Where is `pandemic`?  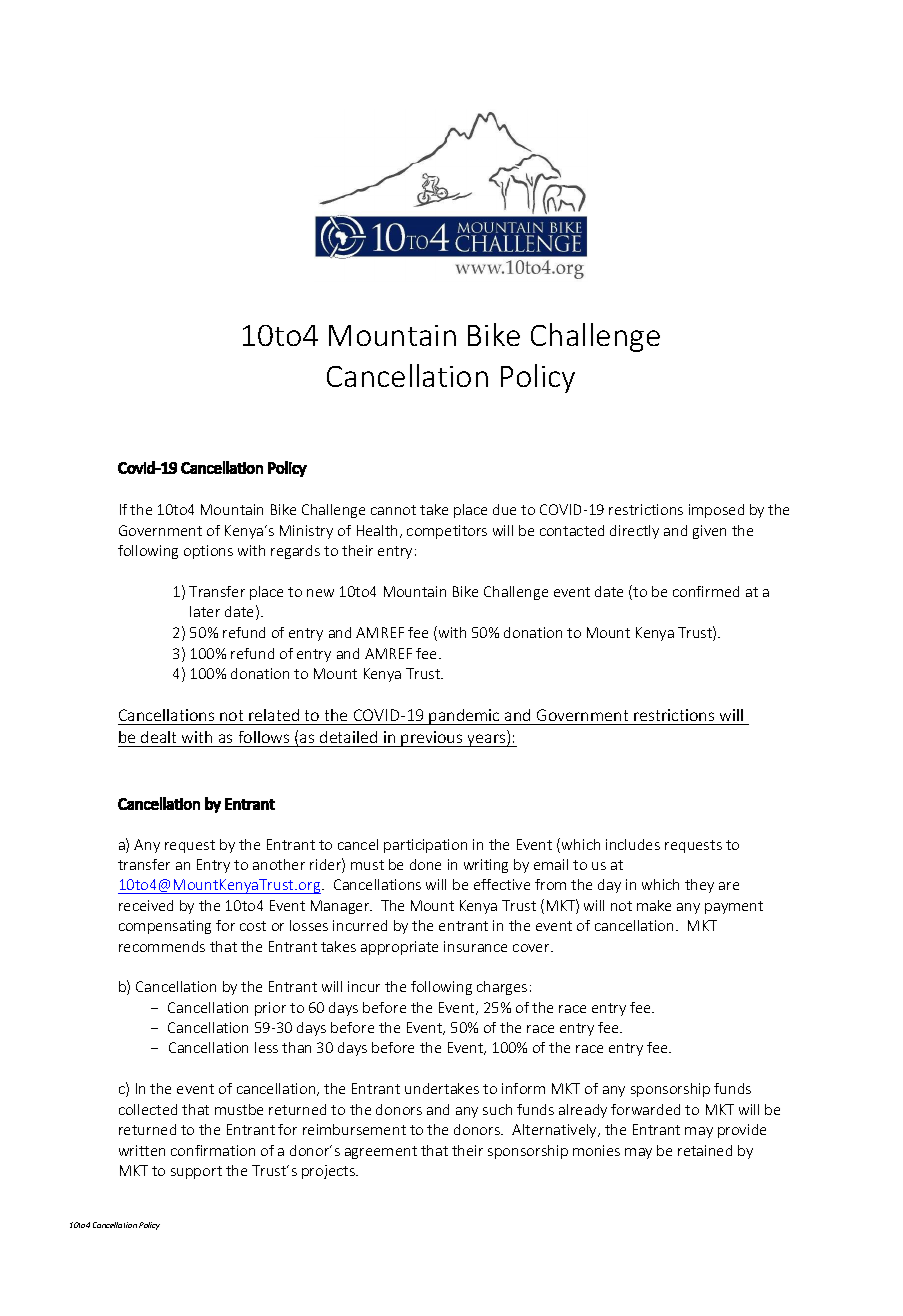 pandemic is located at coordinates (465, 717).
